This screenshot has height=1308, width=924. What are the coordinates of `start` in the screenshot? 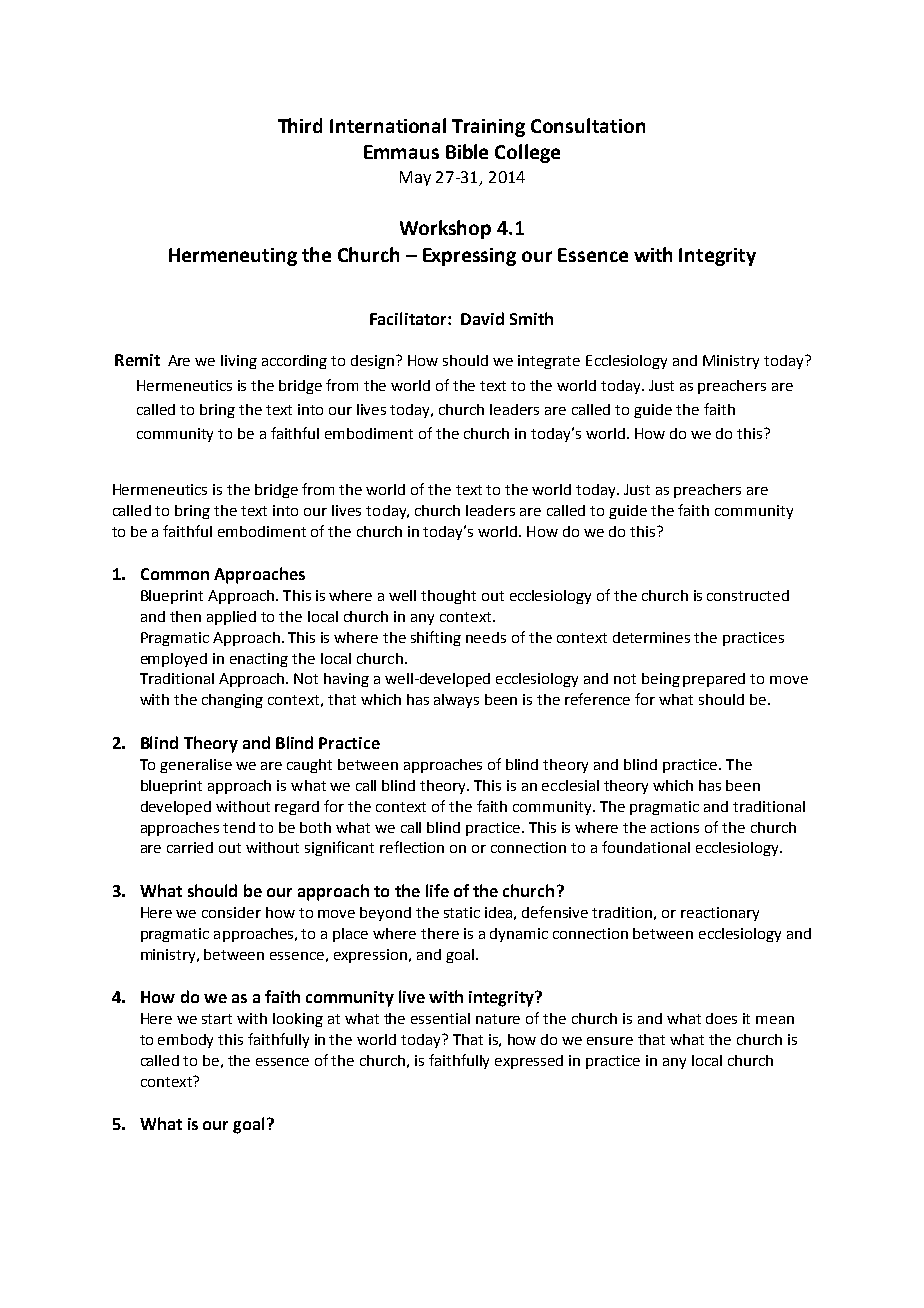 It's located at (217, 1019).
